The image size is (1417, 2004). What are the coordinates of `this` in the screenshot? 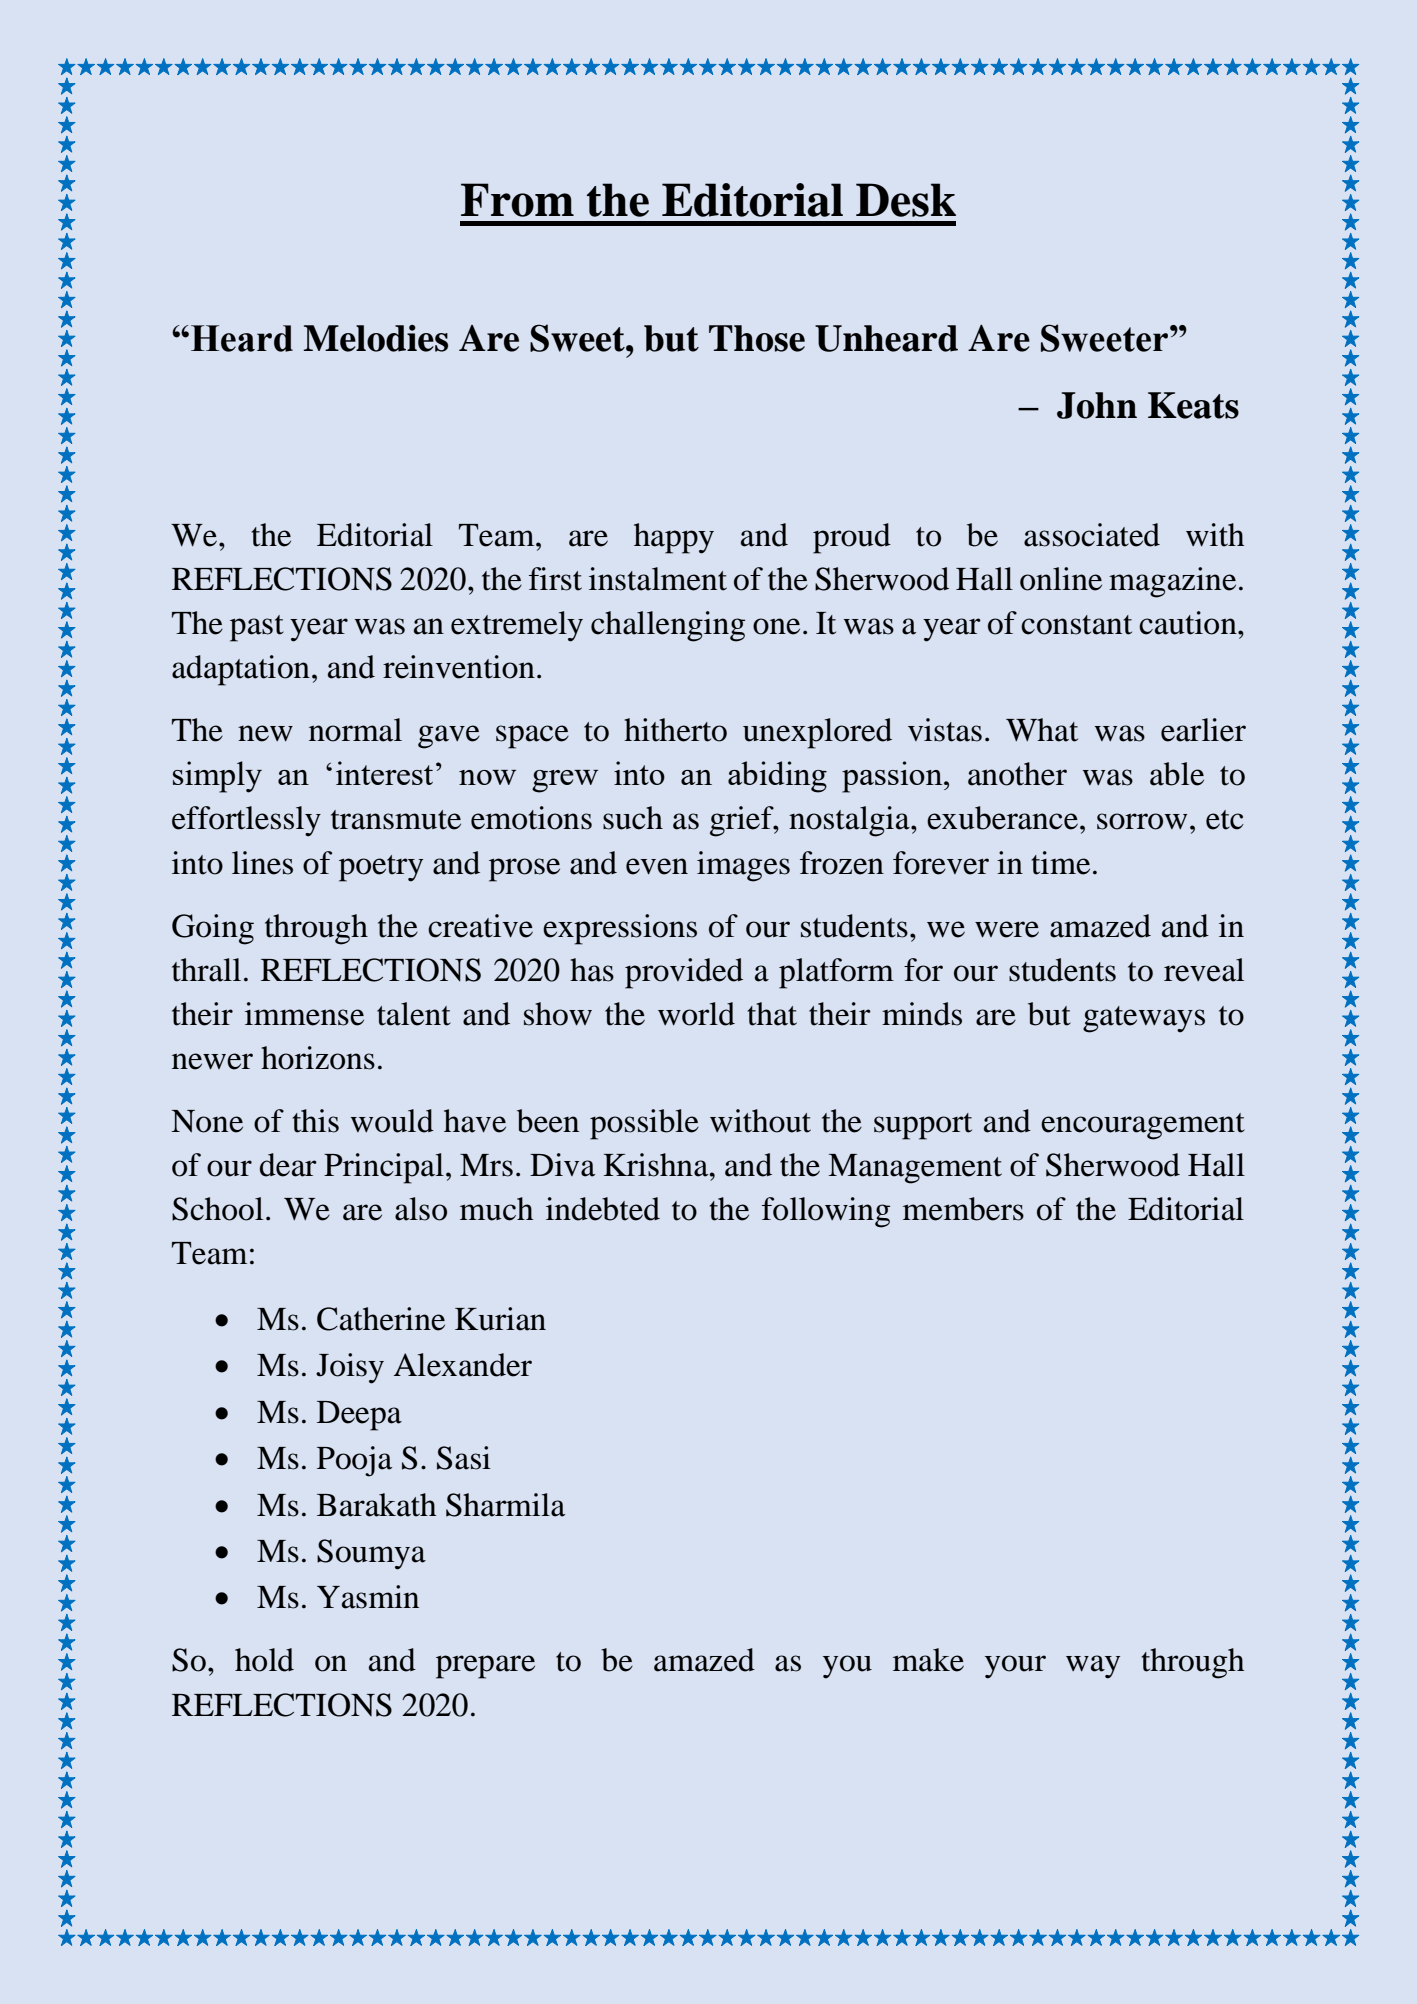 It's located at (316, 1121).
